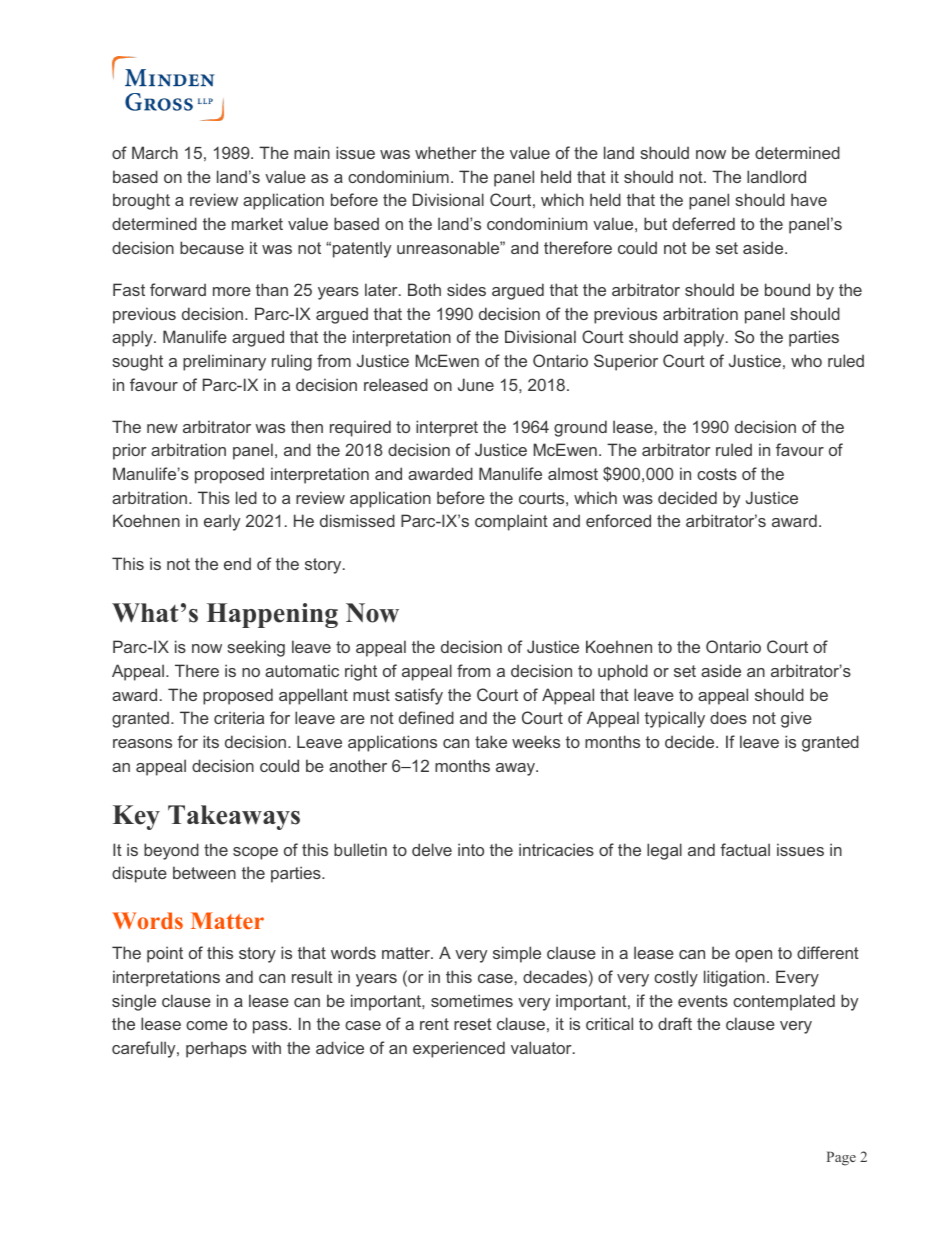  I want to click on beyond, so click(171, 851).
